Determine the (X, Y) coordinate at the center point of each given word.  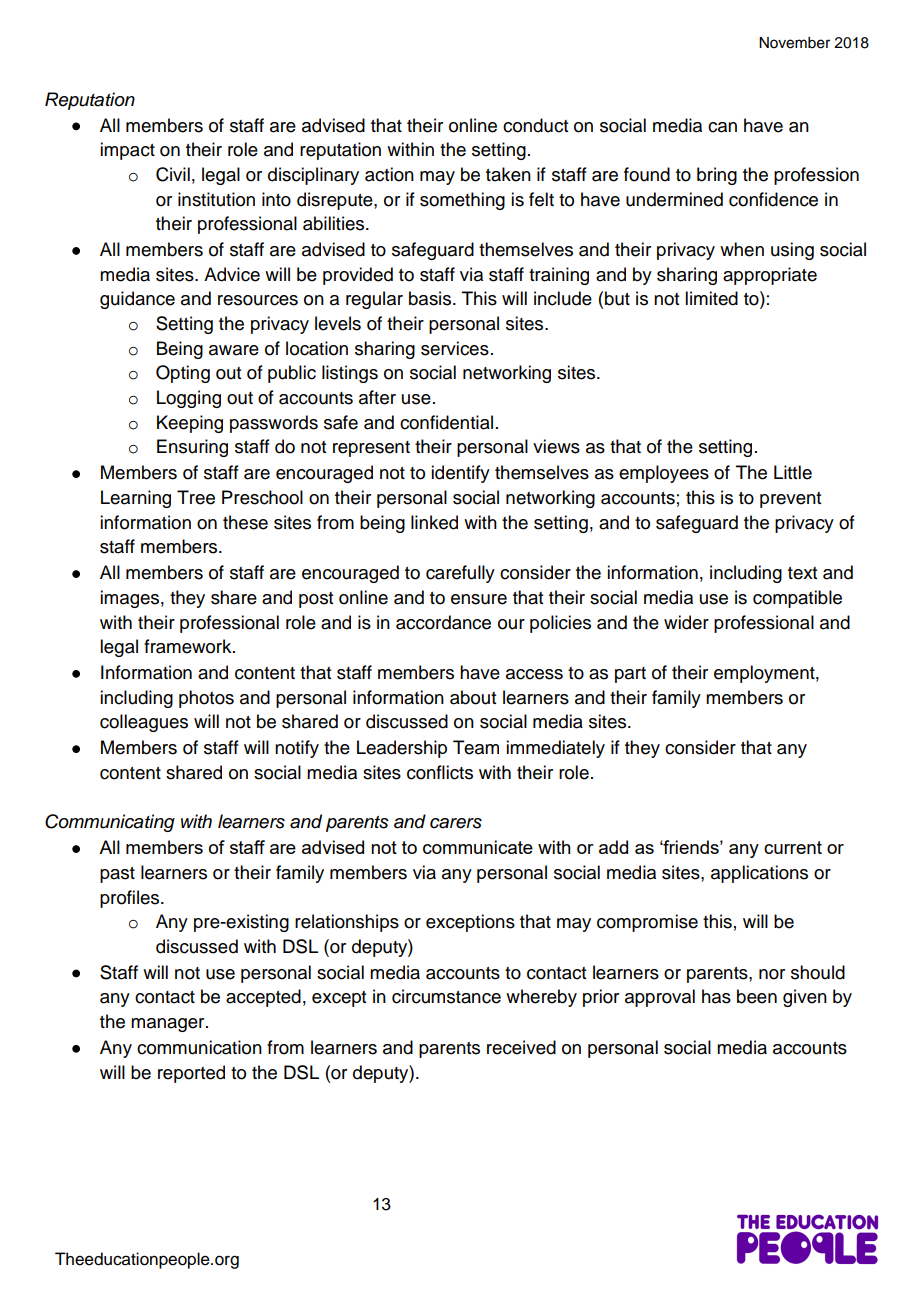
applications (759, 874)
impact (127, 151)
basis (431, 298)
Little (793, 472)
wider (686, 622)
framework (189, 646)
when (742, 249)
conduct (535, 125)
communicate (478, 847)
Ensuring (192, 448)
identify (460, 474)
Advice (232, 274)
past (117, 875)
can (722, 127)
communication (199, 1047)
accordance (443, 622)
